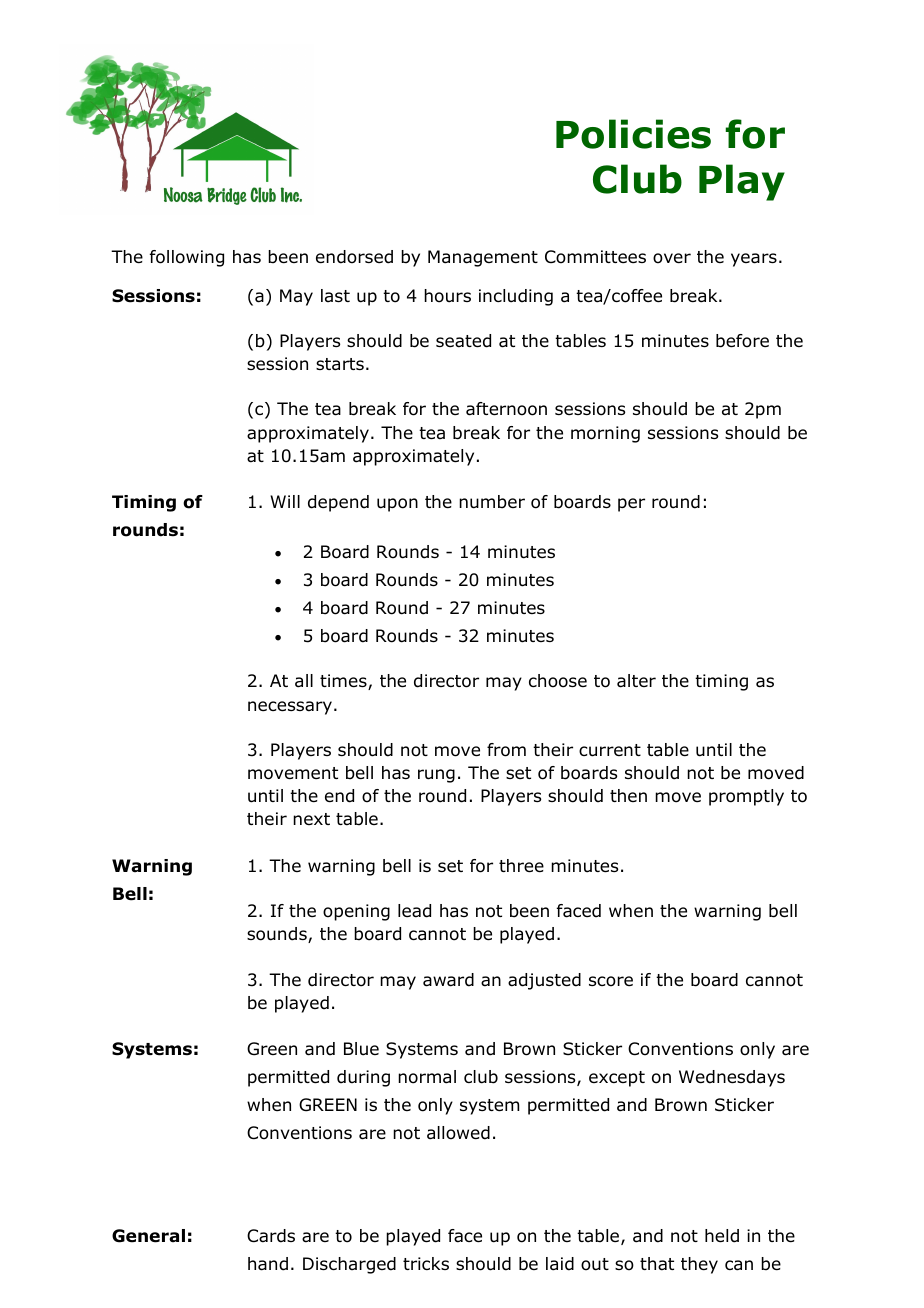 The height and width of the document is (1308, 924). What do you see at coordinates (271, 1236) in the document?
I see `Cards` at bounding box center [271, 1236].
